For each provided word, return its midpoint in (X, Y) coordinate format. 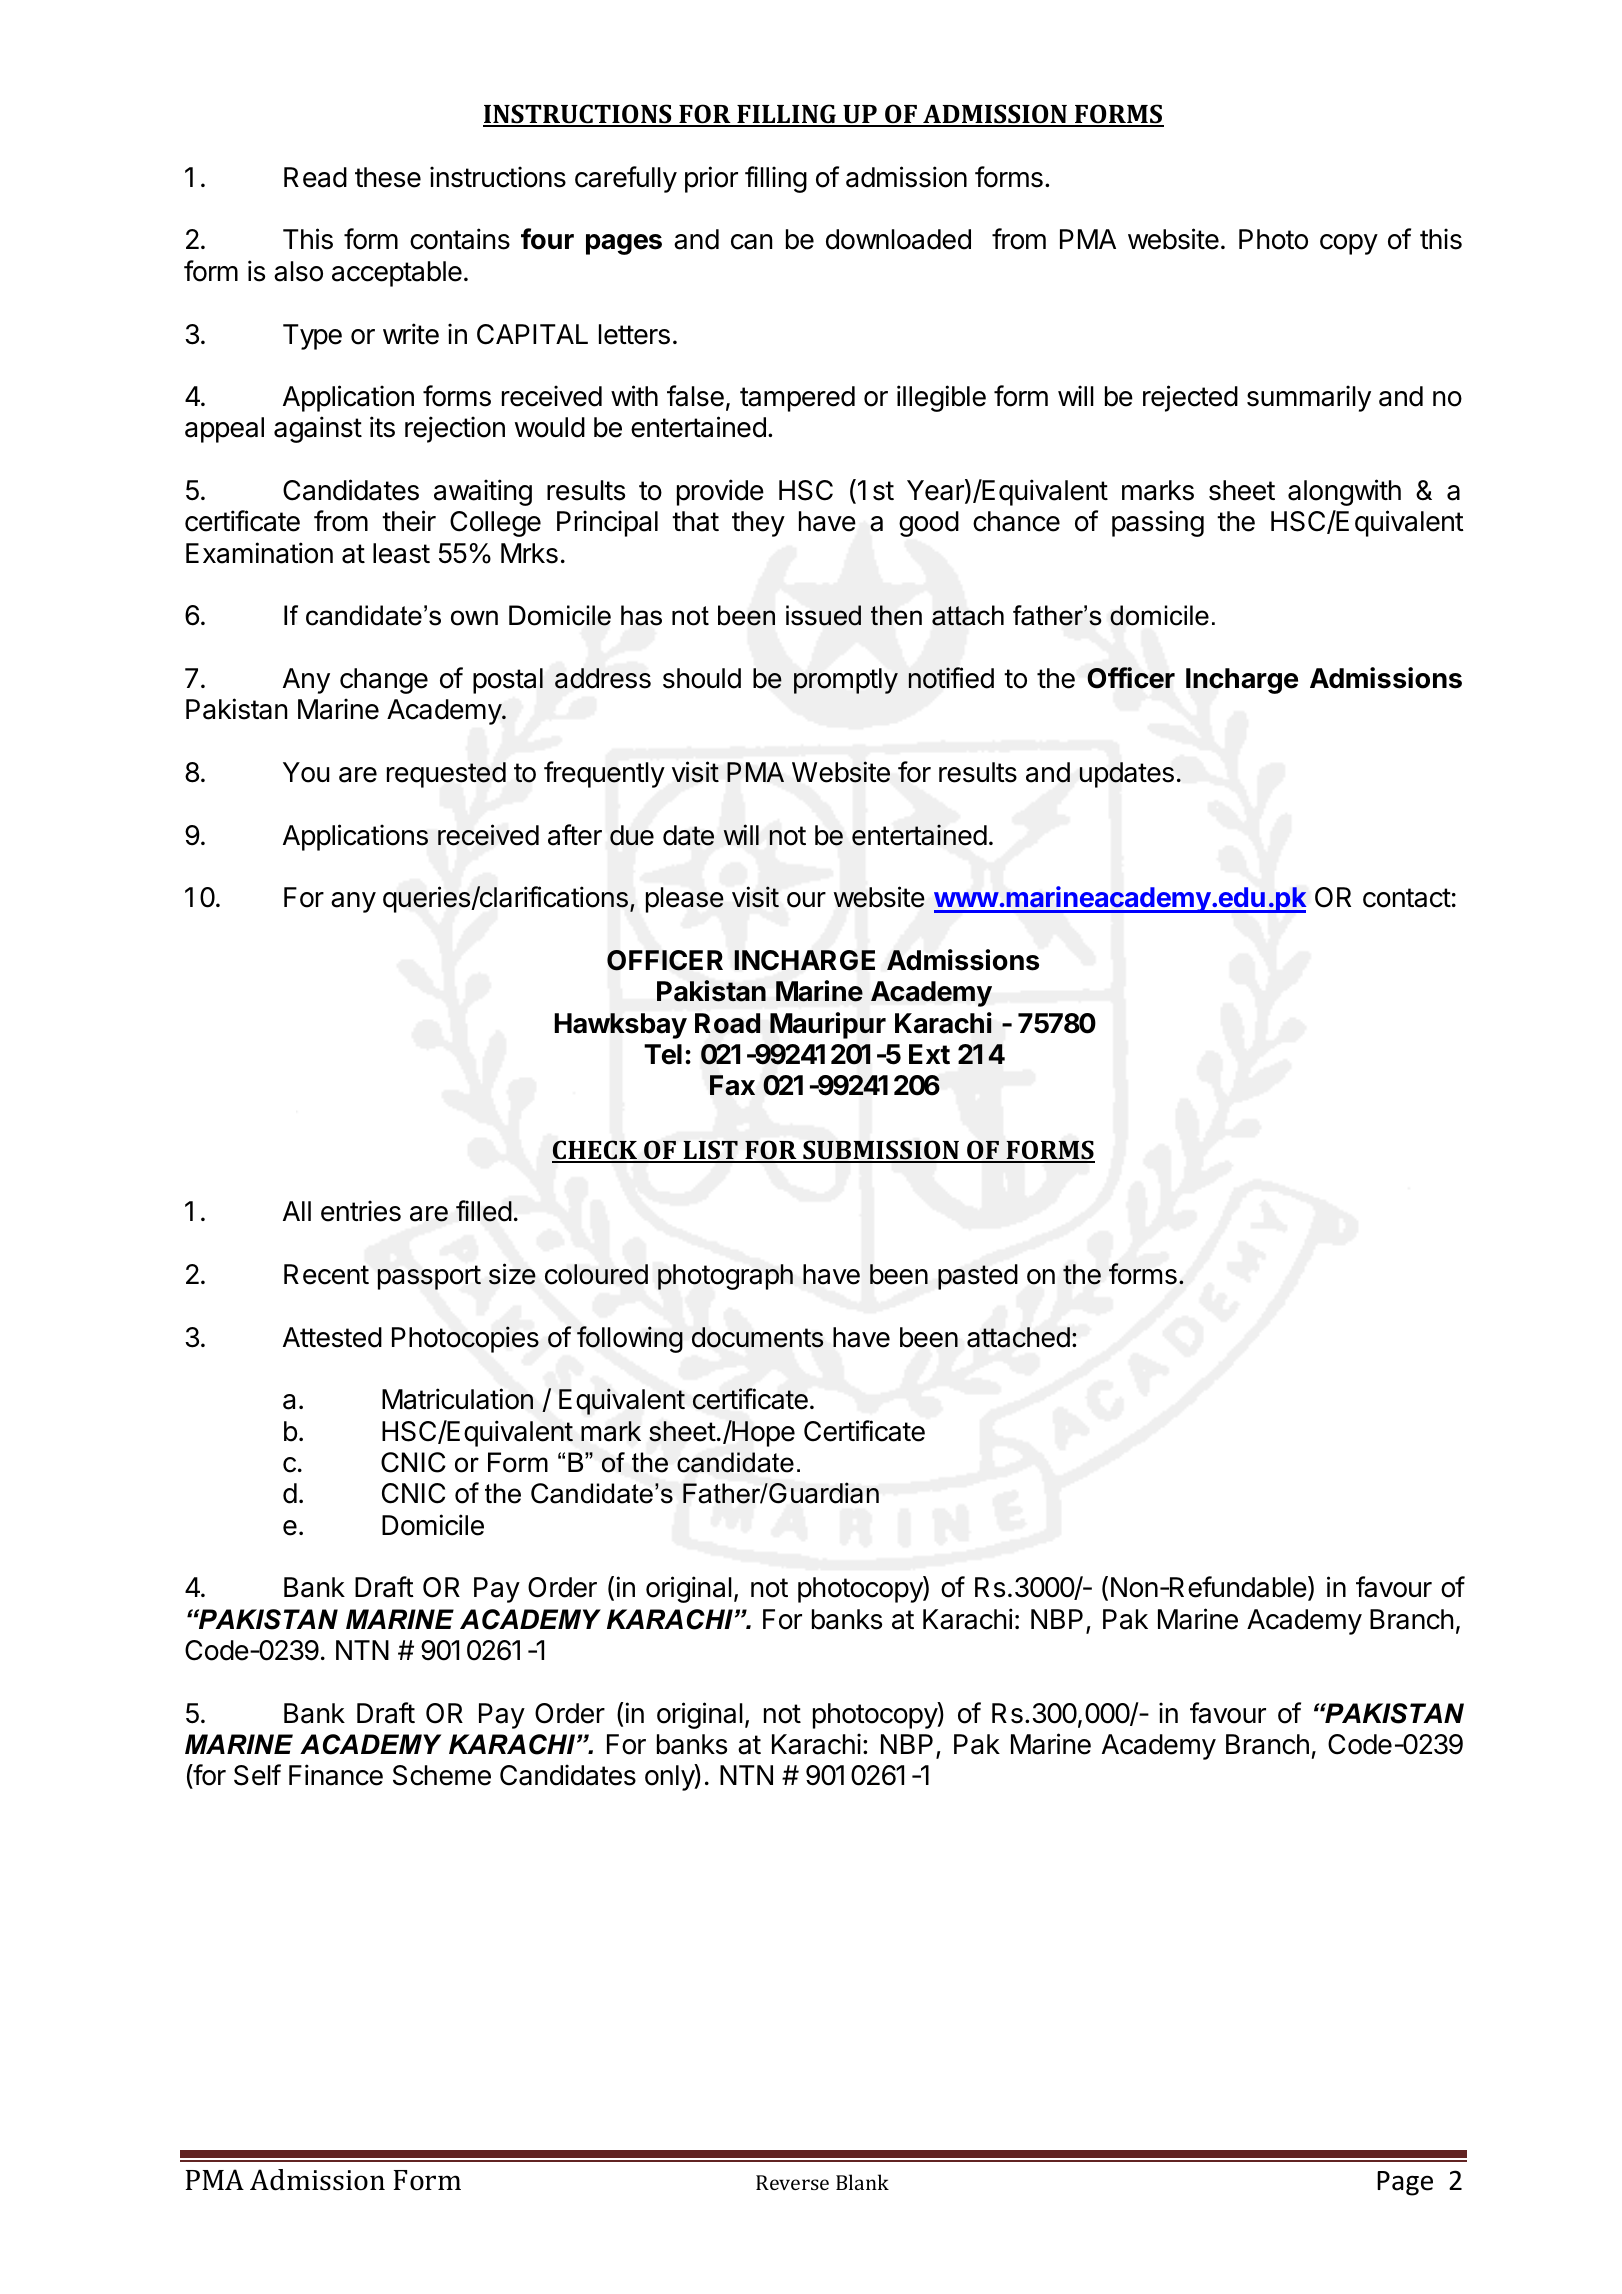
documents (758, 1337)
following (630, 1339)
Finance (336, 1775)
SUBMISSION (881, 1151)
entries (361, 1211)
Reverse (792, 2182)
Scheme (442, 1775)
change (384, 681)
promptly (846, 681)
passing (1158, 523)
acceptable (397, 274)
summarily (1309, 398)
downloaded (898, 239)
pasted (978, 1277)
